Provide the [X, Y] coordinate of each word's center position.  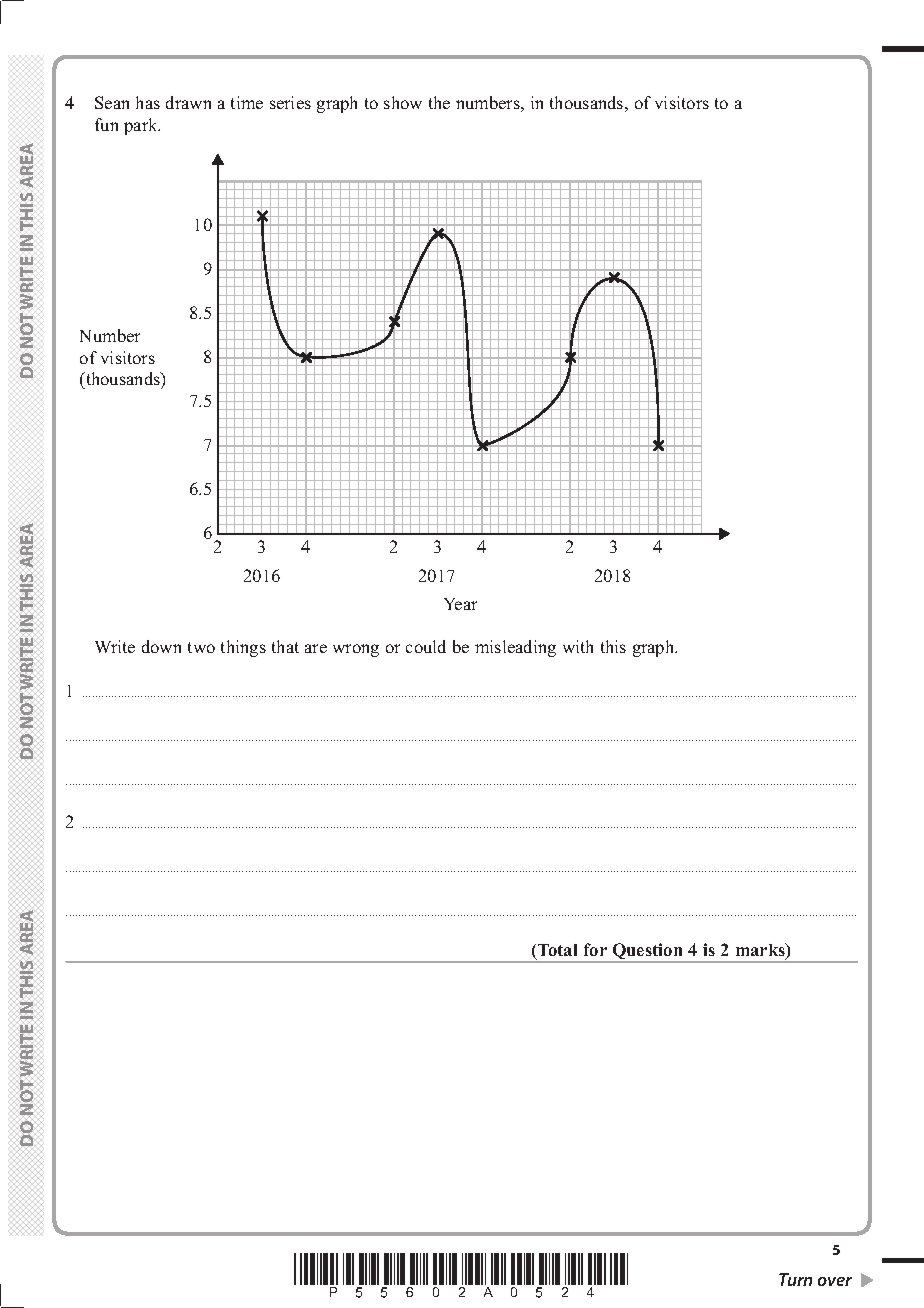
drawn [188, 102]
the [439, 102]
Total [556, 952]
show [403, 102]
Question [647, 953]
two [201, 647]
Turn [795, 1279]
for [595, 949]
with [578, 646]
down [161, 646]
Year [460, 604]
